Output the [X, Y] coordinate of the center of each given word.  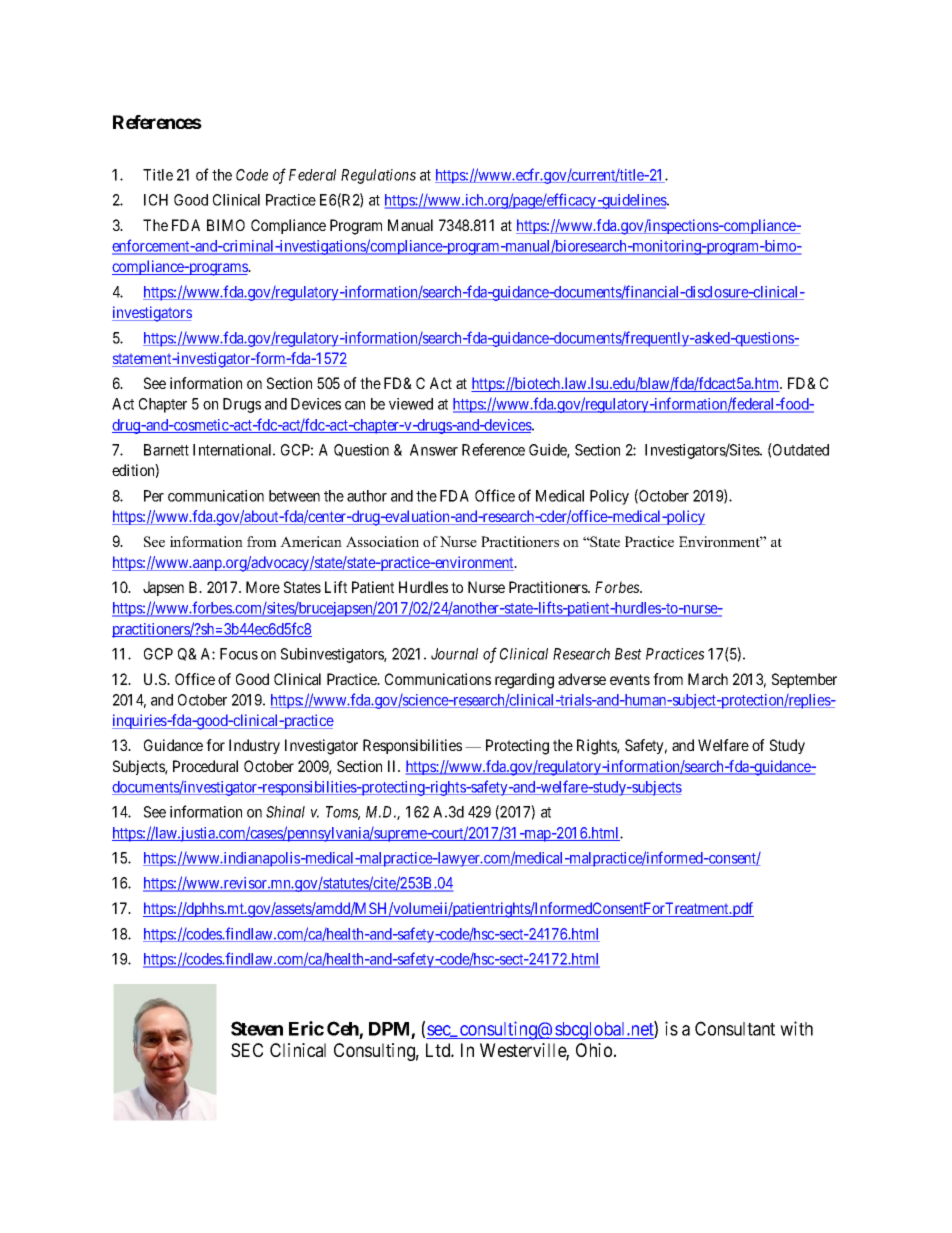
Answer [434, 450]
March [708, 679]
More [263, 587]
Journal [454, 654]
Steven [257, 1028]
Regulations [378, 176]
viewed [411, 404]
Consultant [735, 1028]
